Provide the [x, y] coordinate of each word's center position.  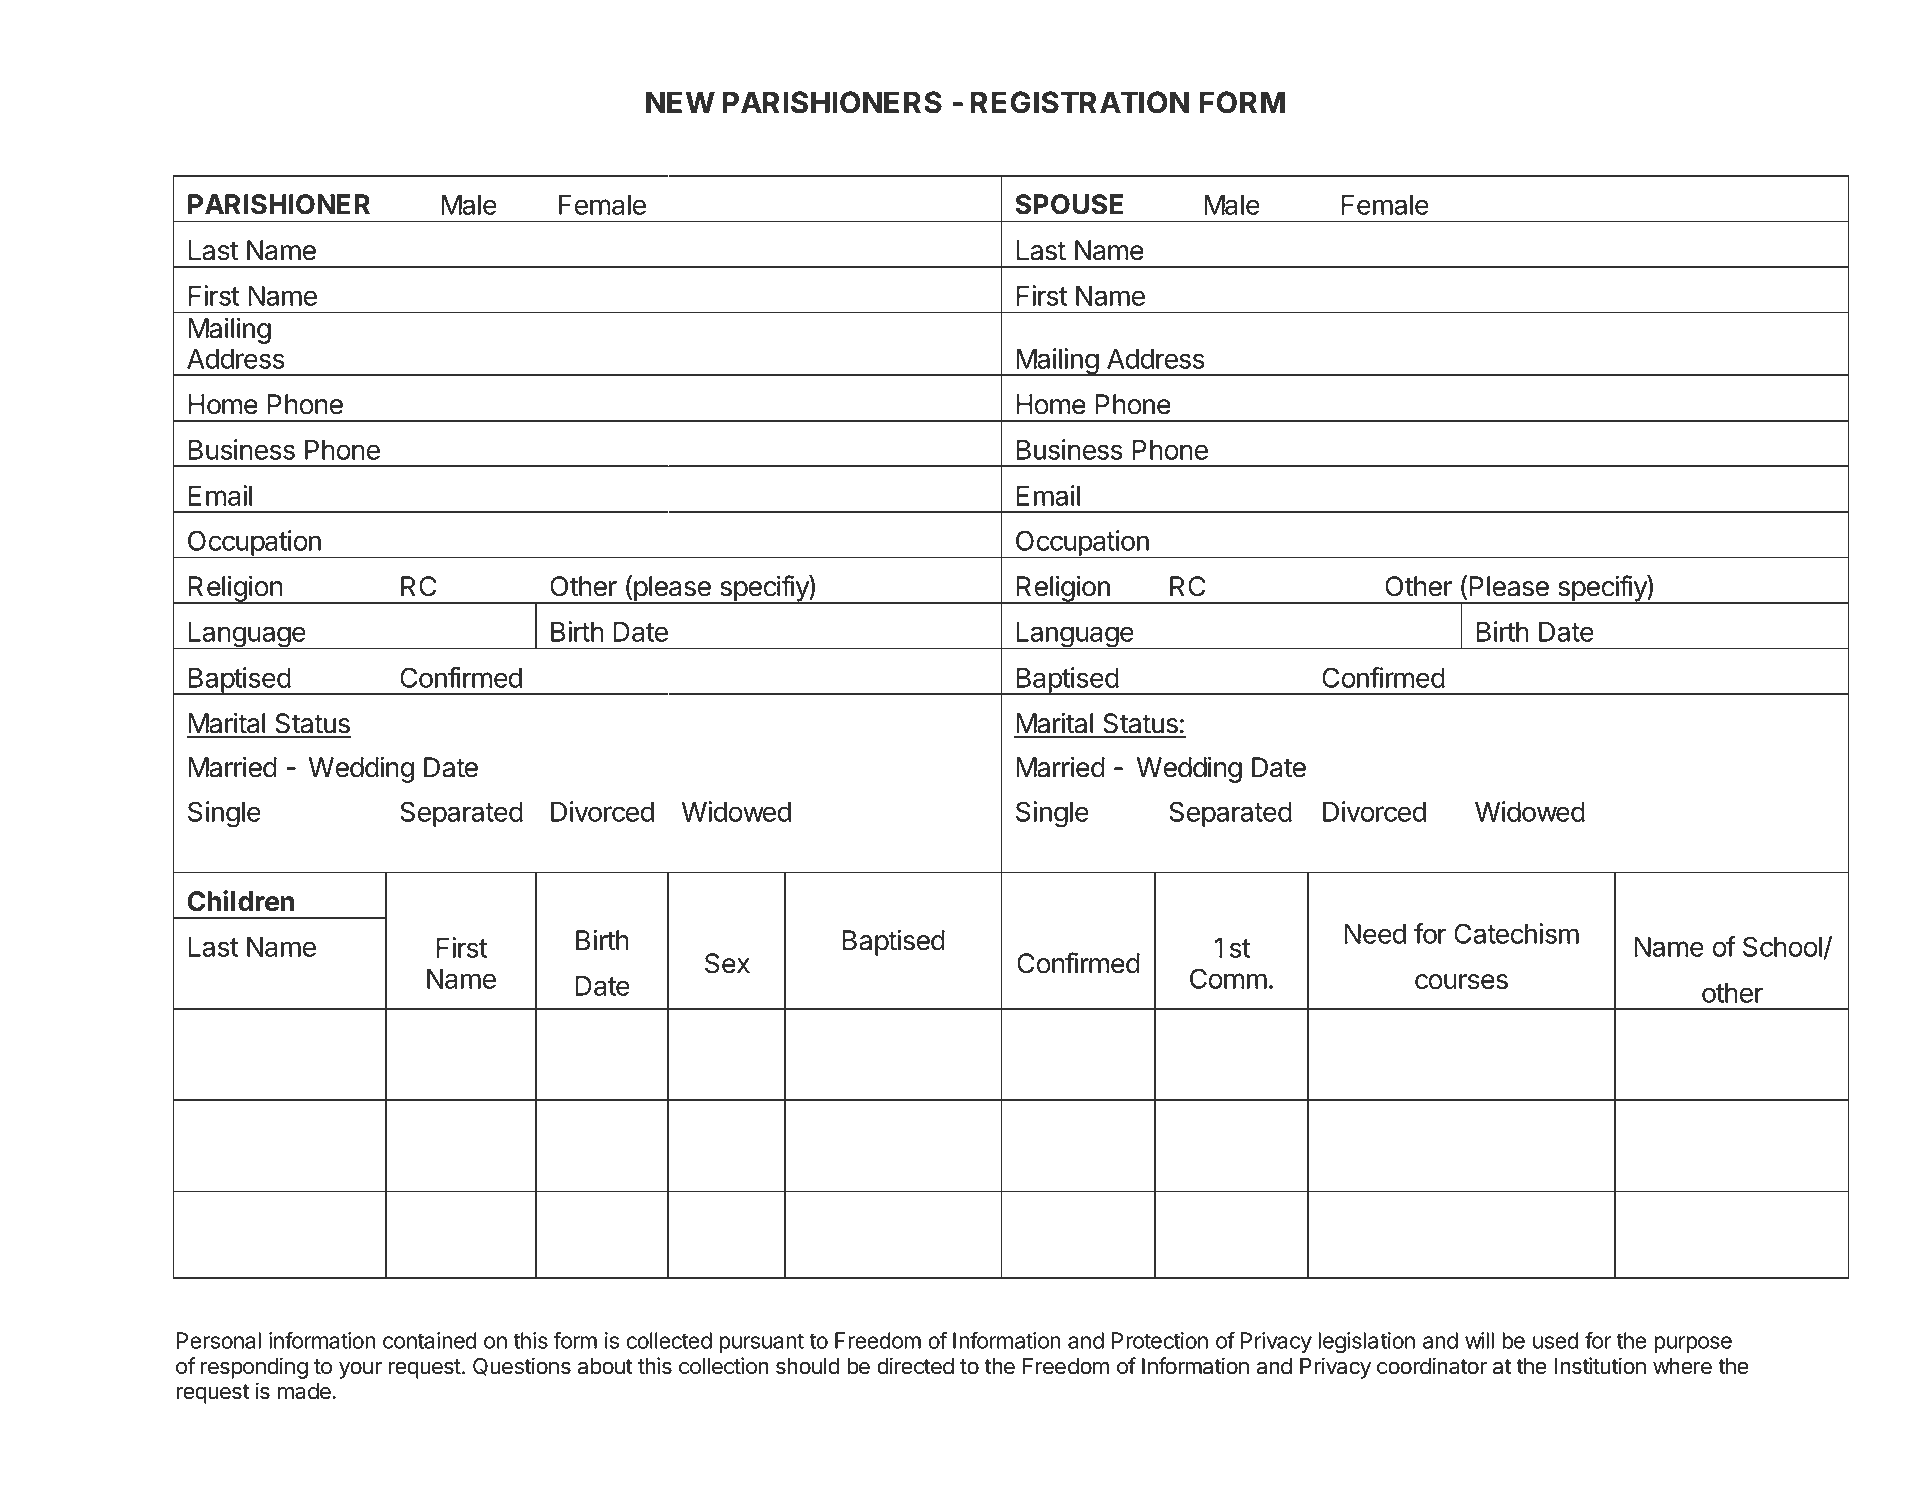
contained [430, 1340]
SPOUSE [1069, 204]
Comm [1228, 978]
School [1783, 947]
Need [1375, 934]
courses [1461, 982]
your [360, 1370]
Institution [1600, 1366]
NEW [680, 102]
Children [240, 901]
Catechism [1516, 933]
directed [915, 1366]
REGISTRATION [1080, 102]
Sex [727, 963]
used [1556, 1340]
